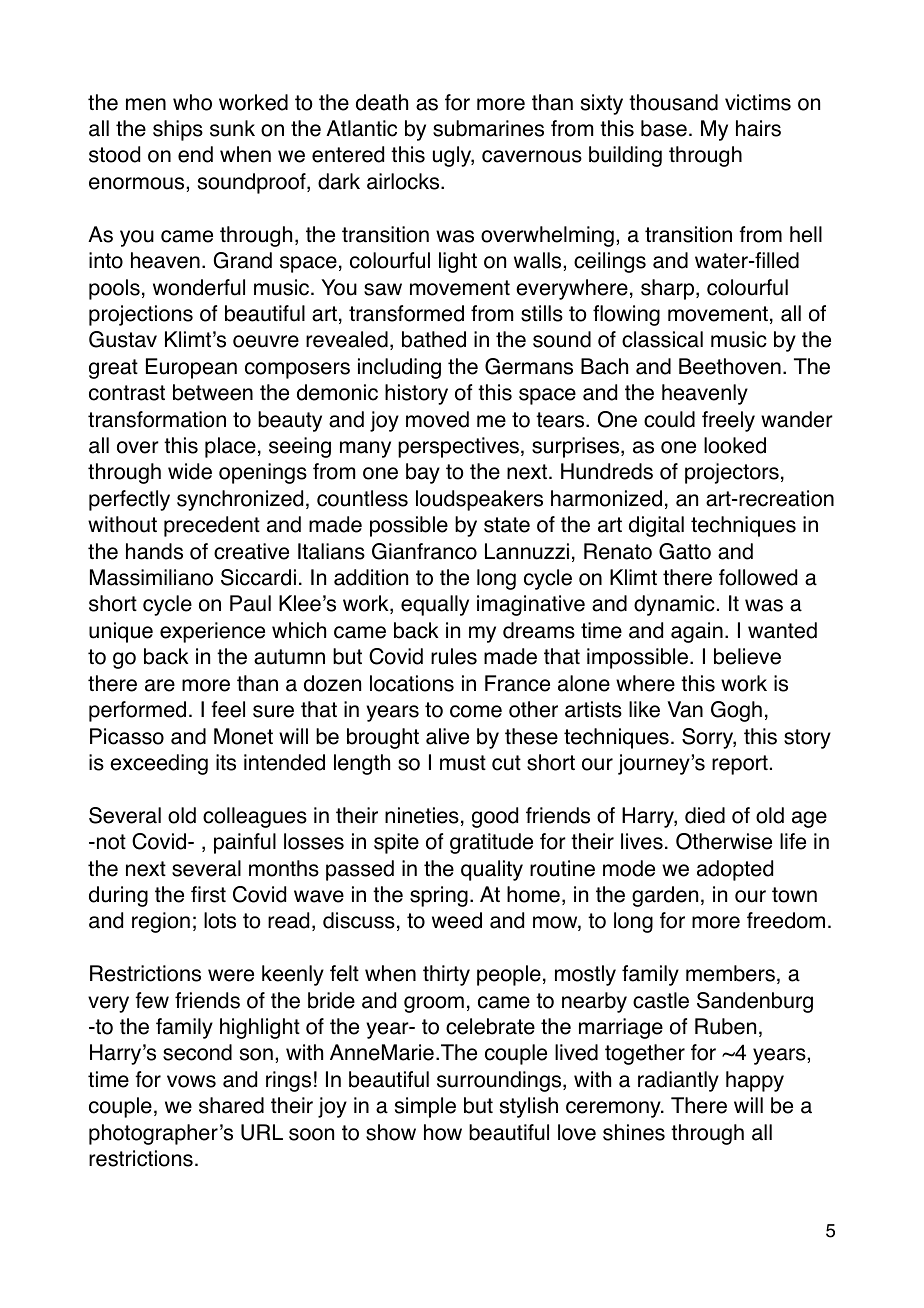  What do you see at coordinates (458, 447) in the screenshot?
I see `perspectives` at bounding box center [458, 447].
